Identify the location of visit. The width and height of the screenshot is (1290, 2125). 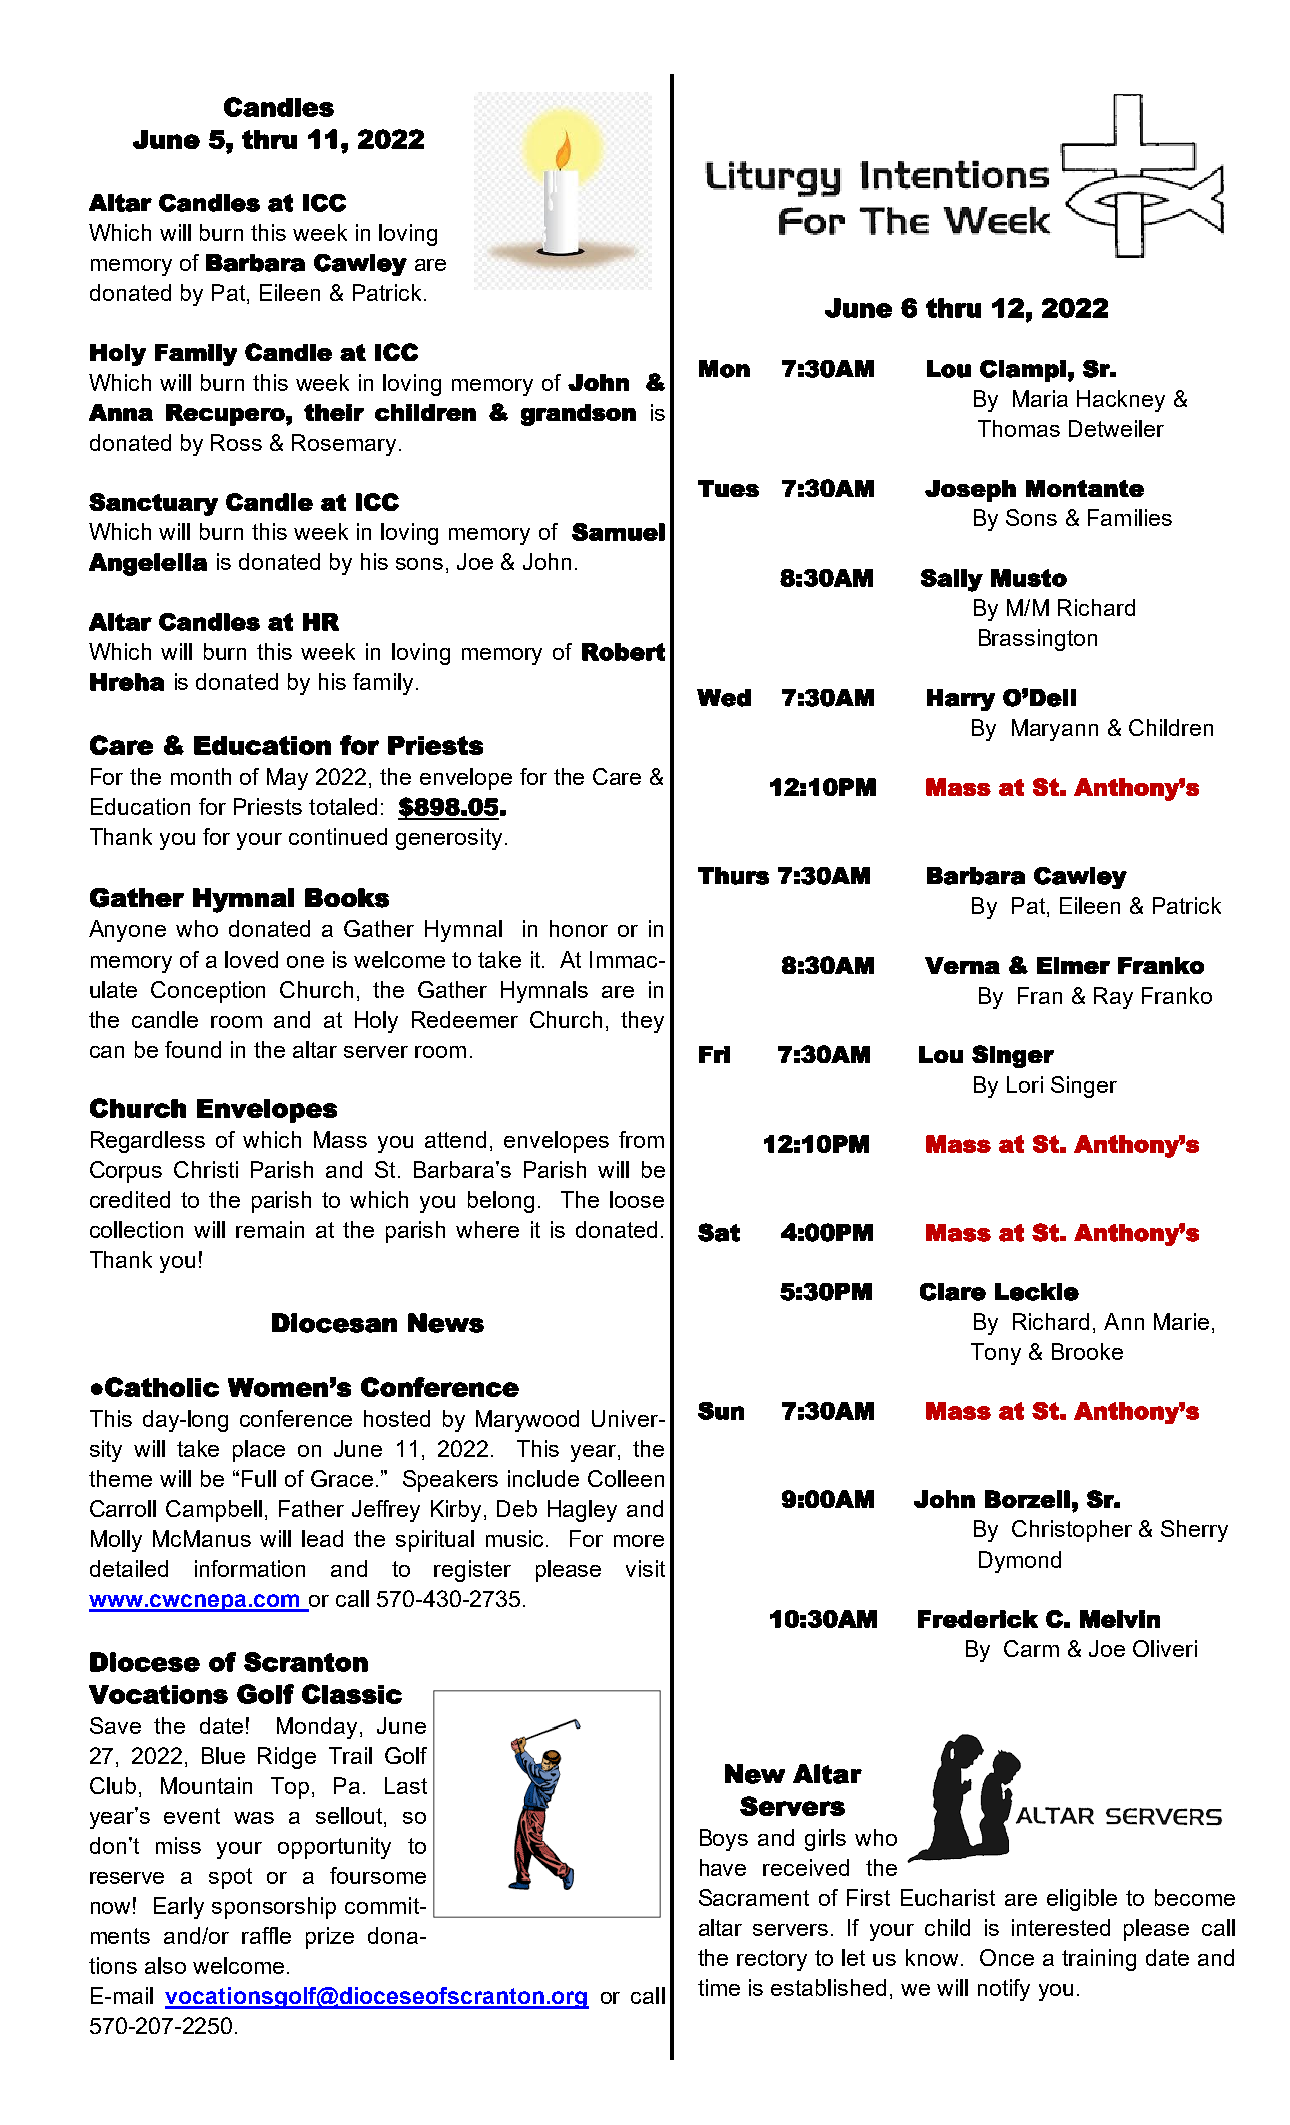
(645, 1568).
